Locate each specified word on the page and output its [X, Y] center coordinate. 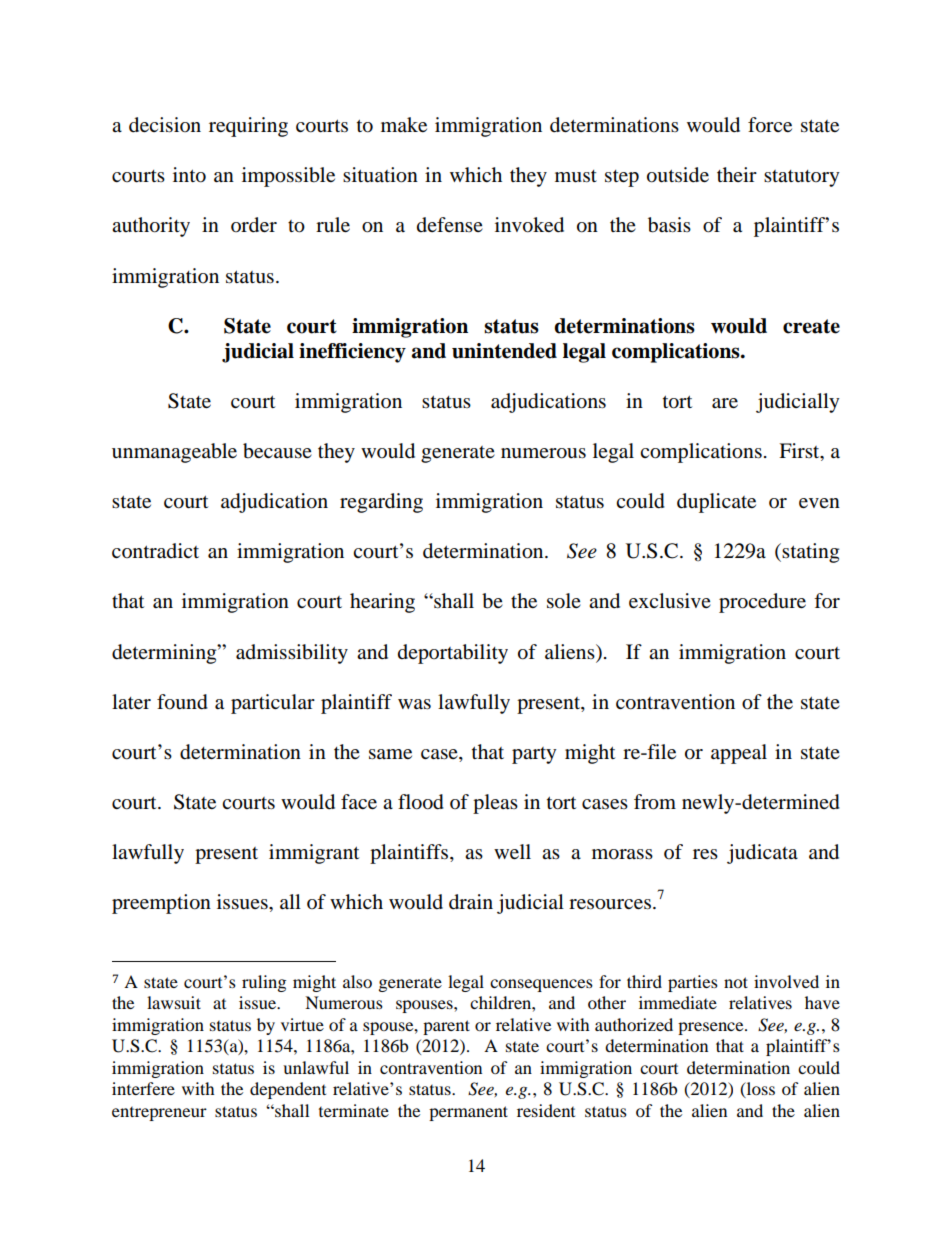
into [189, 175]
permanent [468, 1113]
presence [712, 1028]
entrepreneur [159, 1114]
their [737, 174]
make [404, 124]
